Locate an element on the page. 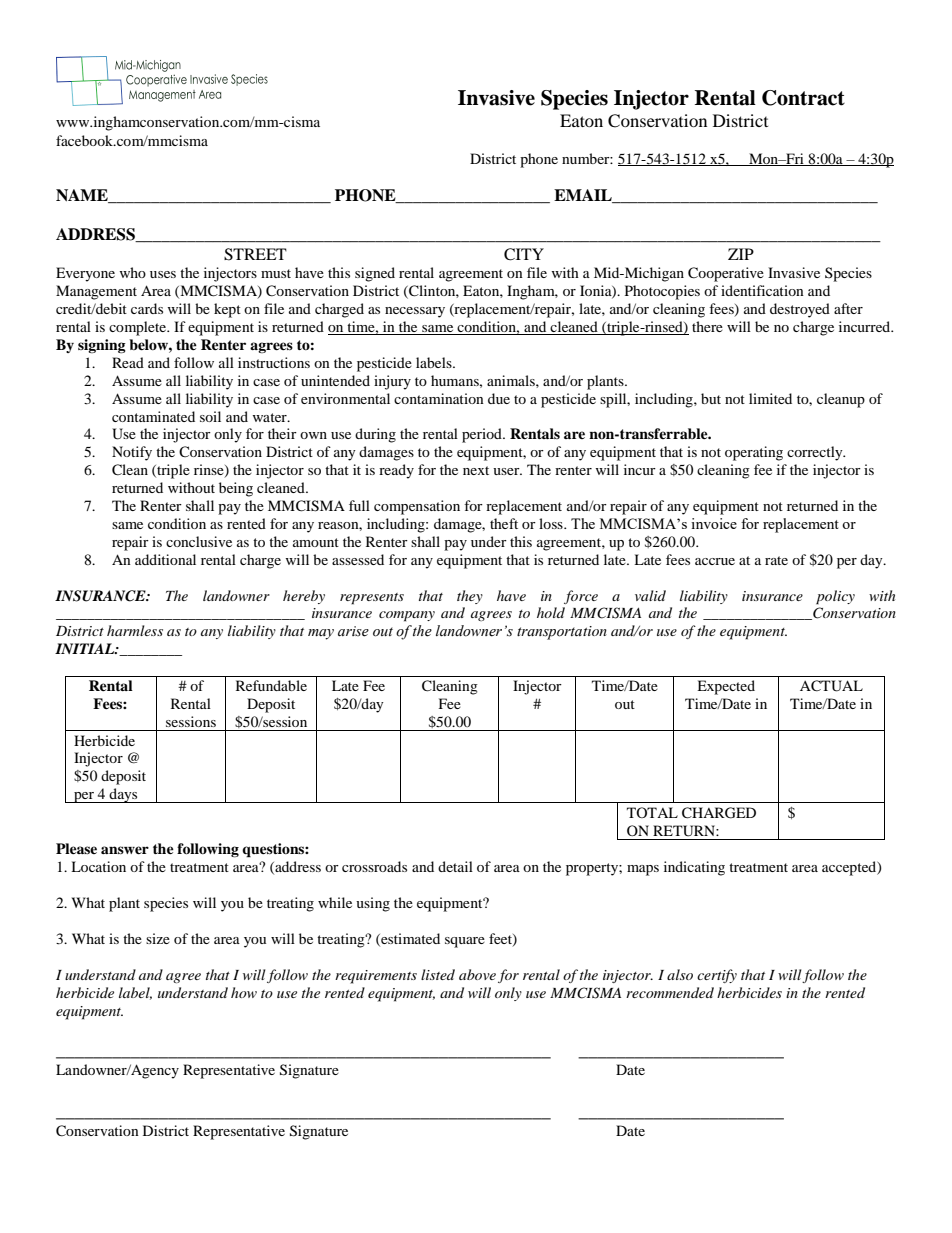 The width and height of the page is (952, 1233). contamination is located at coordinates (439, 398).
